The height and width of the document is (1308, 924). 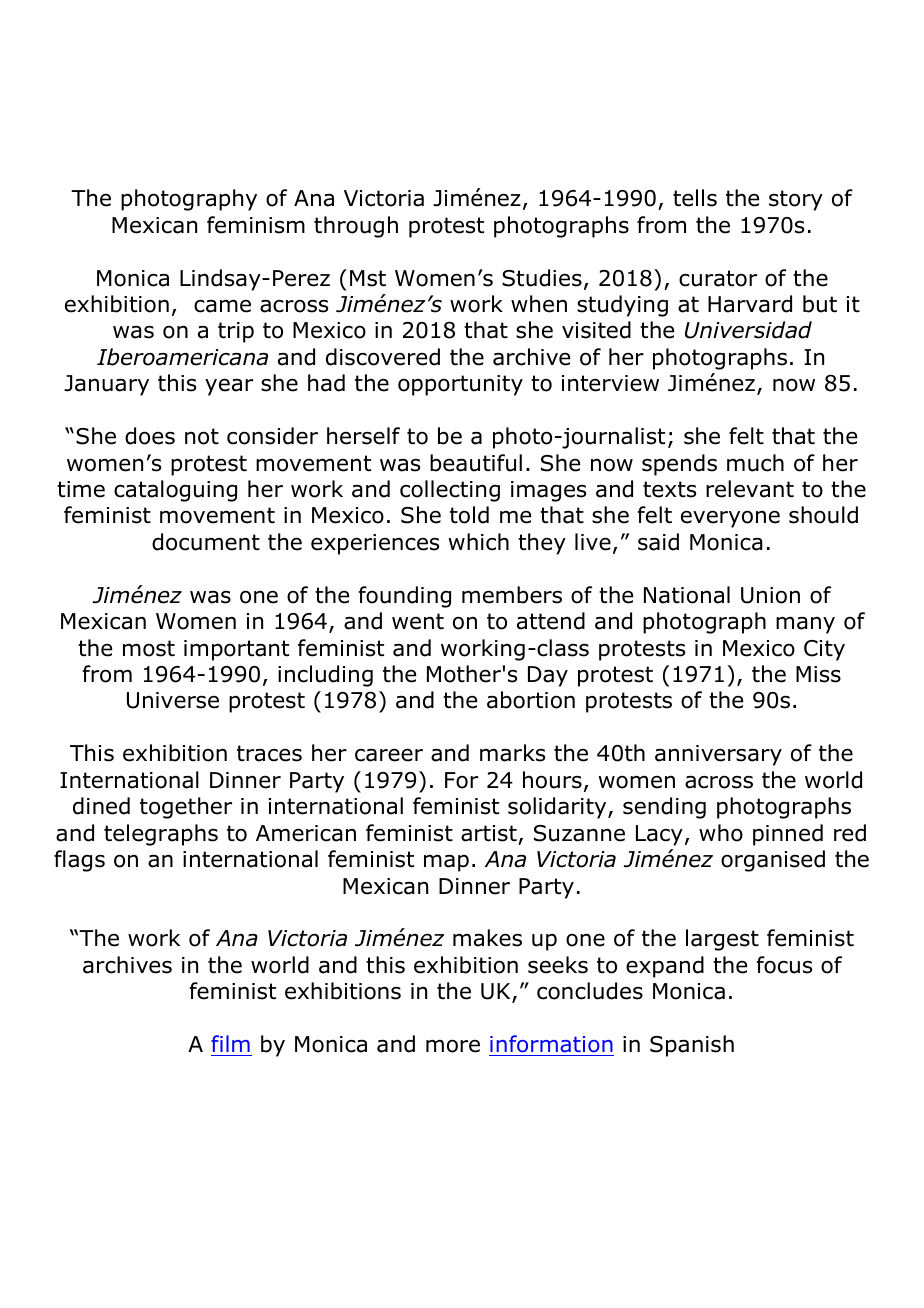 I want to click on telegraphs, so click(x=161, y=835).
